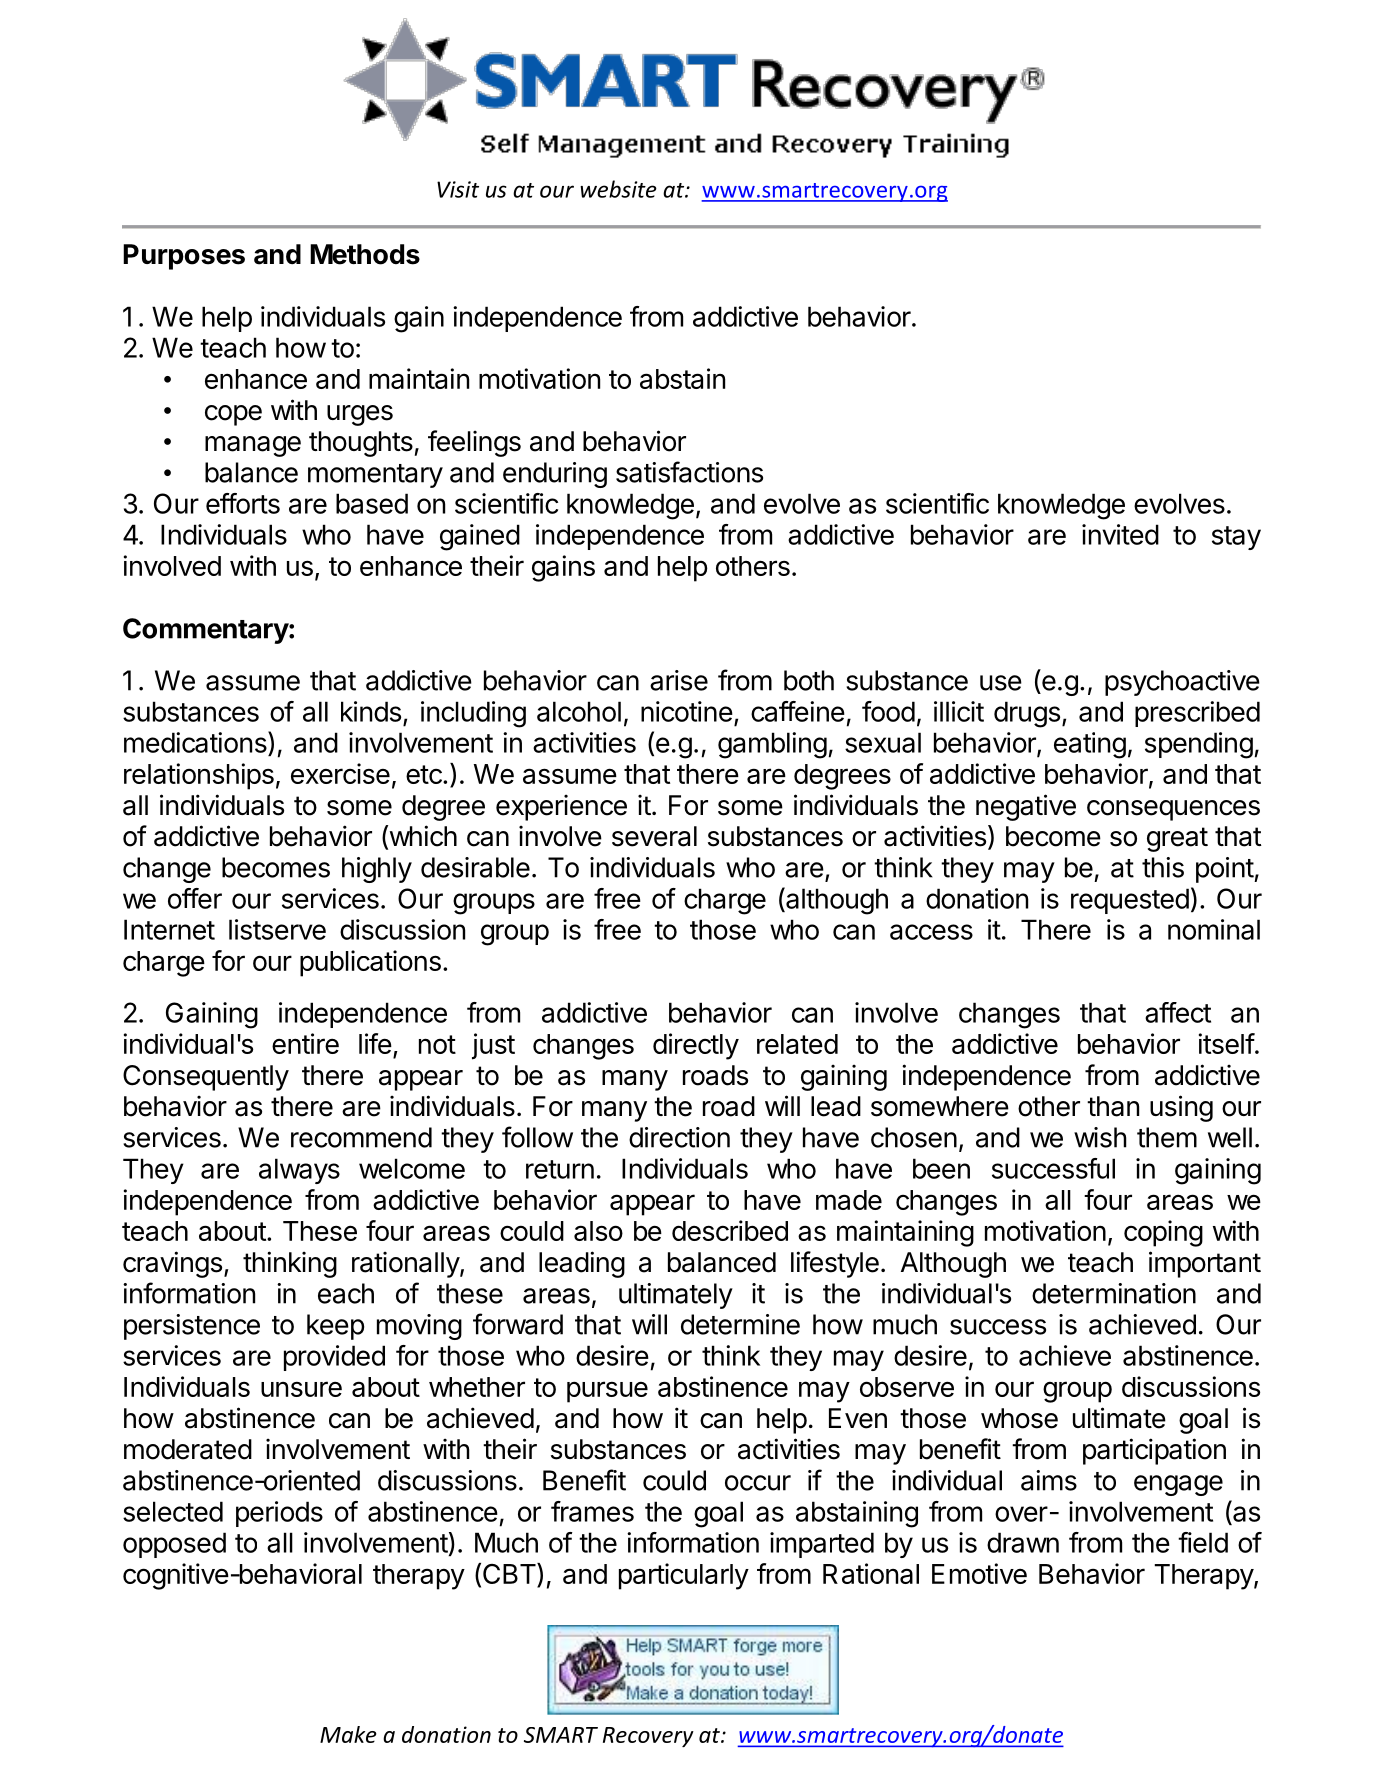 The width and height of the screenshot is (1383, 1789). Describe the element at coordinates (1090, 745) in the screenshot. I see `eating` at that location.
